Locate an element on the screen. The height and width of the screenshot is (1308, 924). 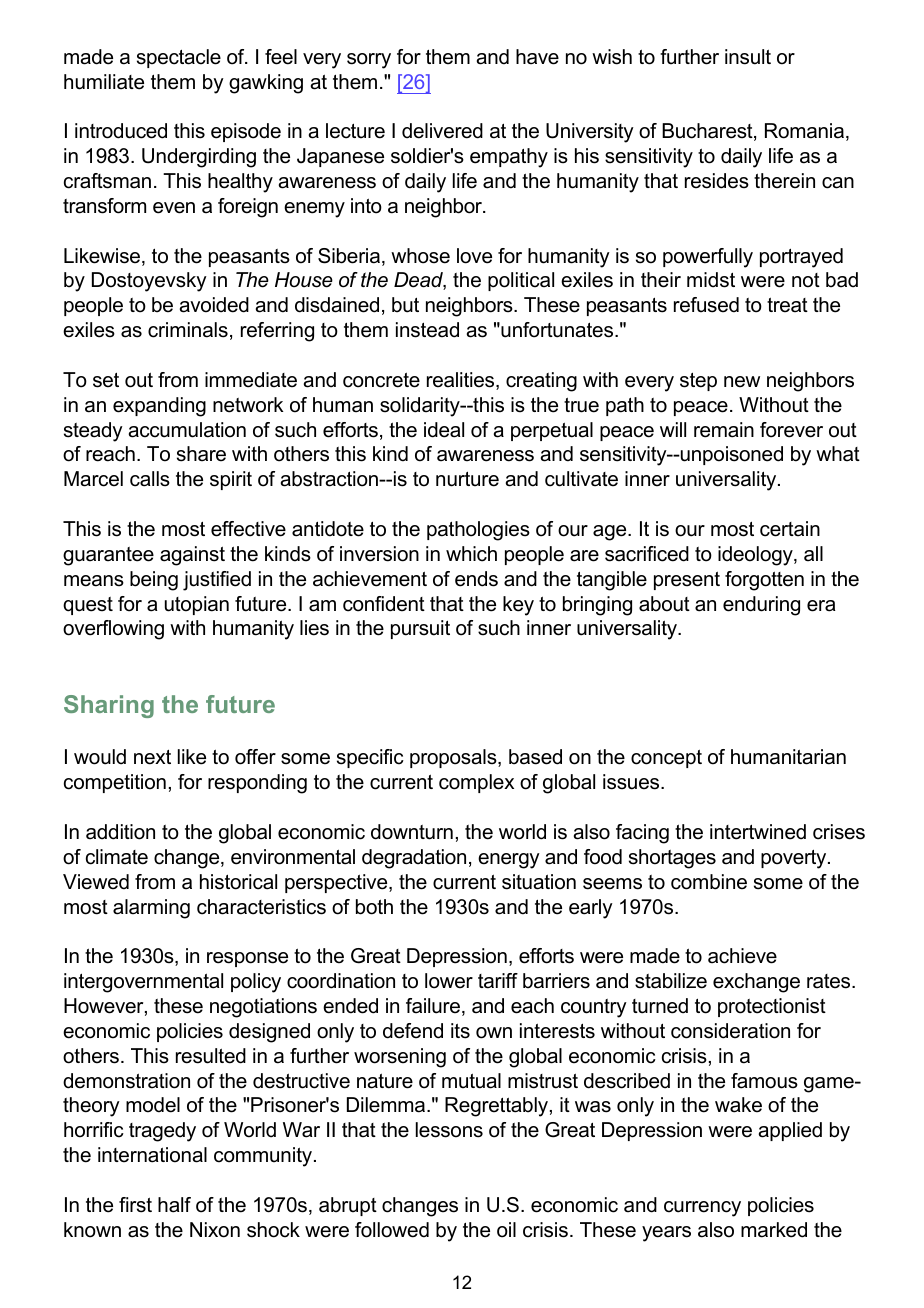
half is located at coordinates (174, 1205).
